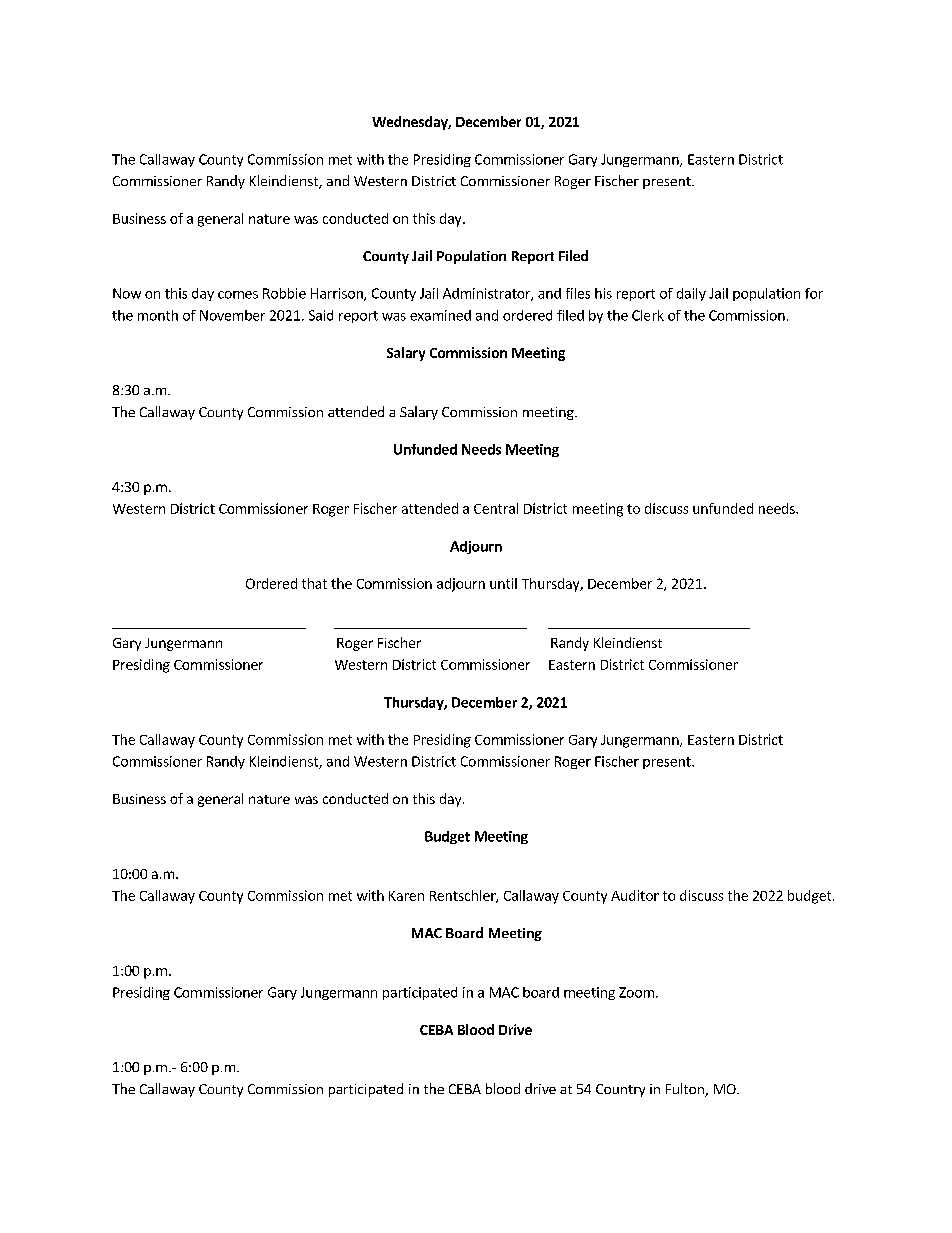  I want to click on Karen, so click(406, 896).
